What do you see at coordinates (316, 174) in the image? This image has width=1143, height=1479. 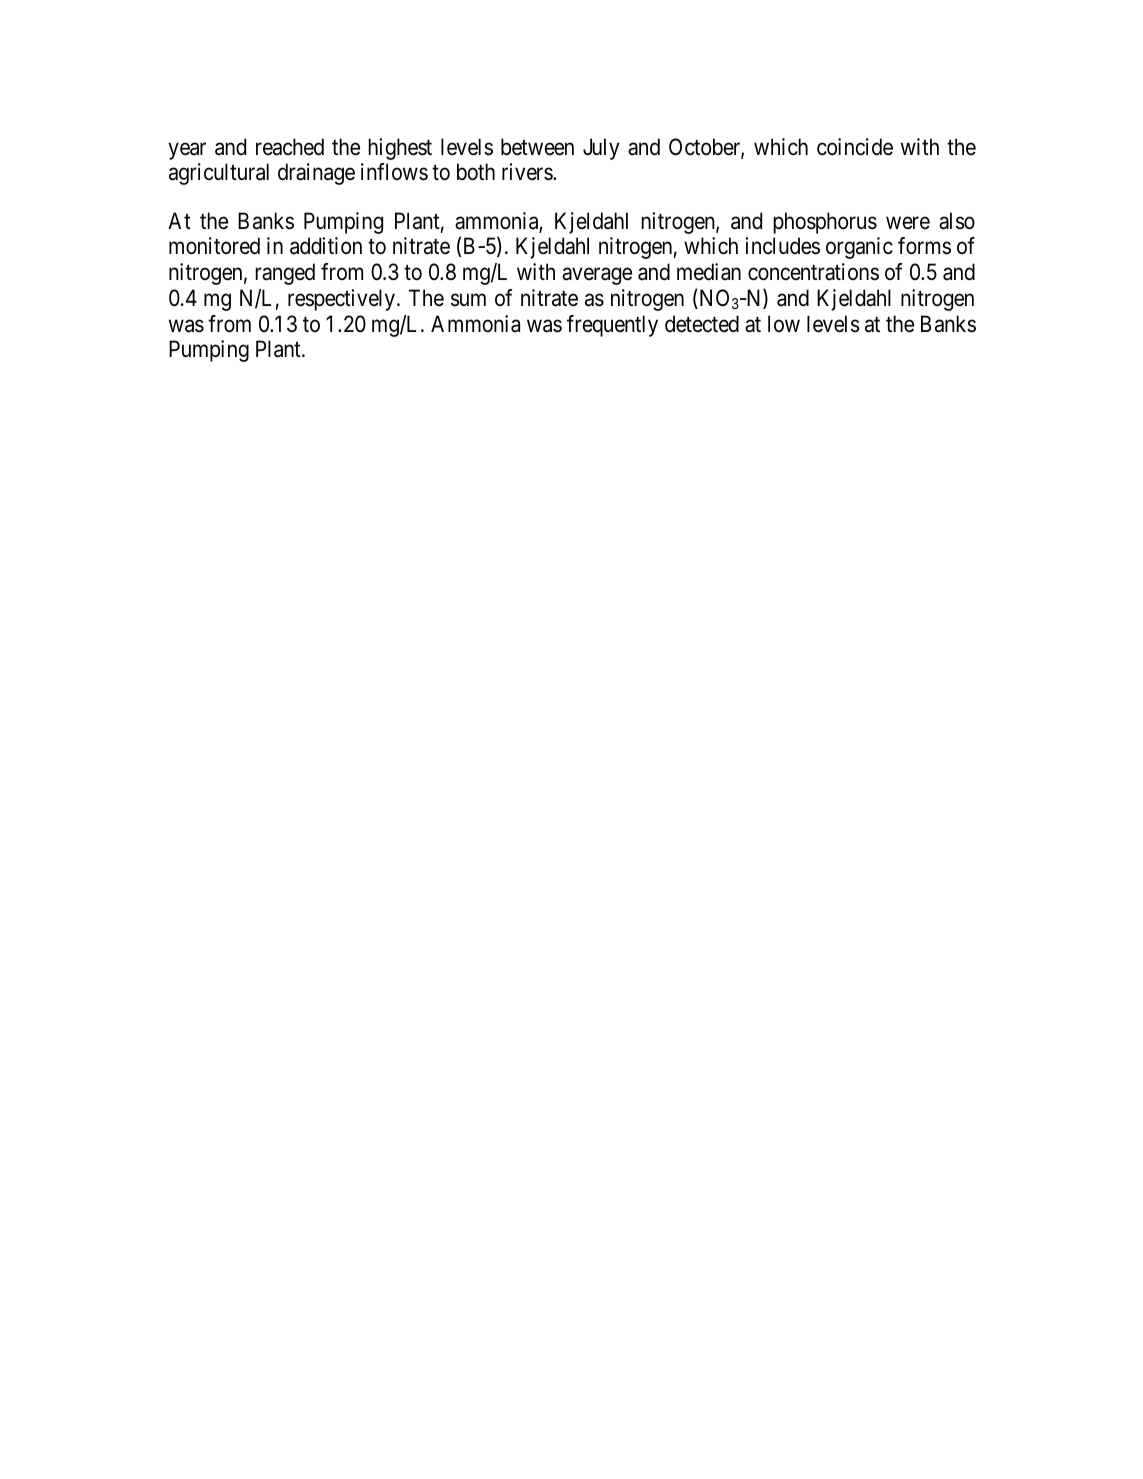 I see `drainage` at bounding box center [316, 174].
